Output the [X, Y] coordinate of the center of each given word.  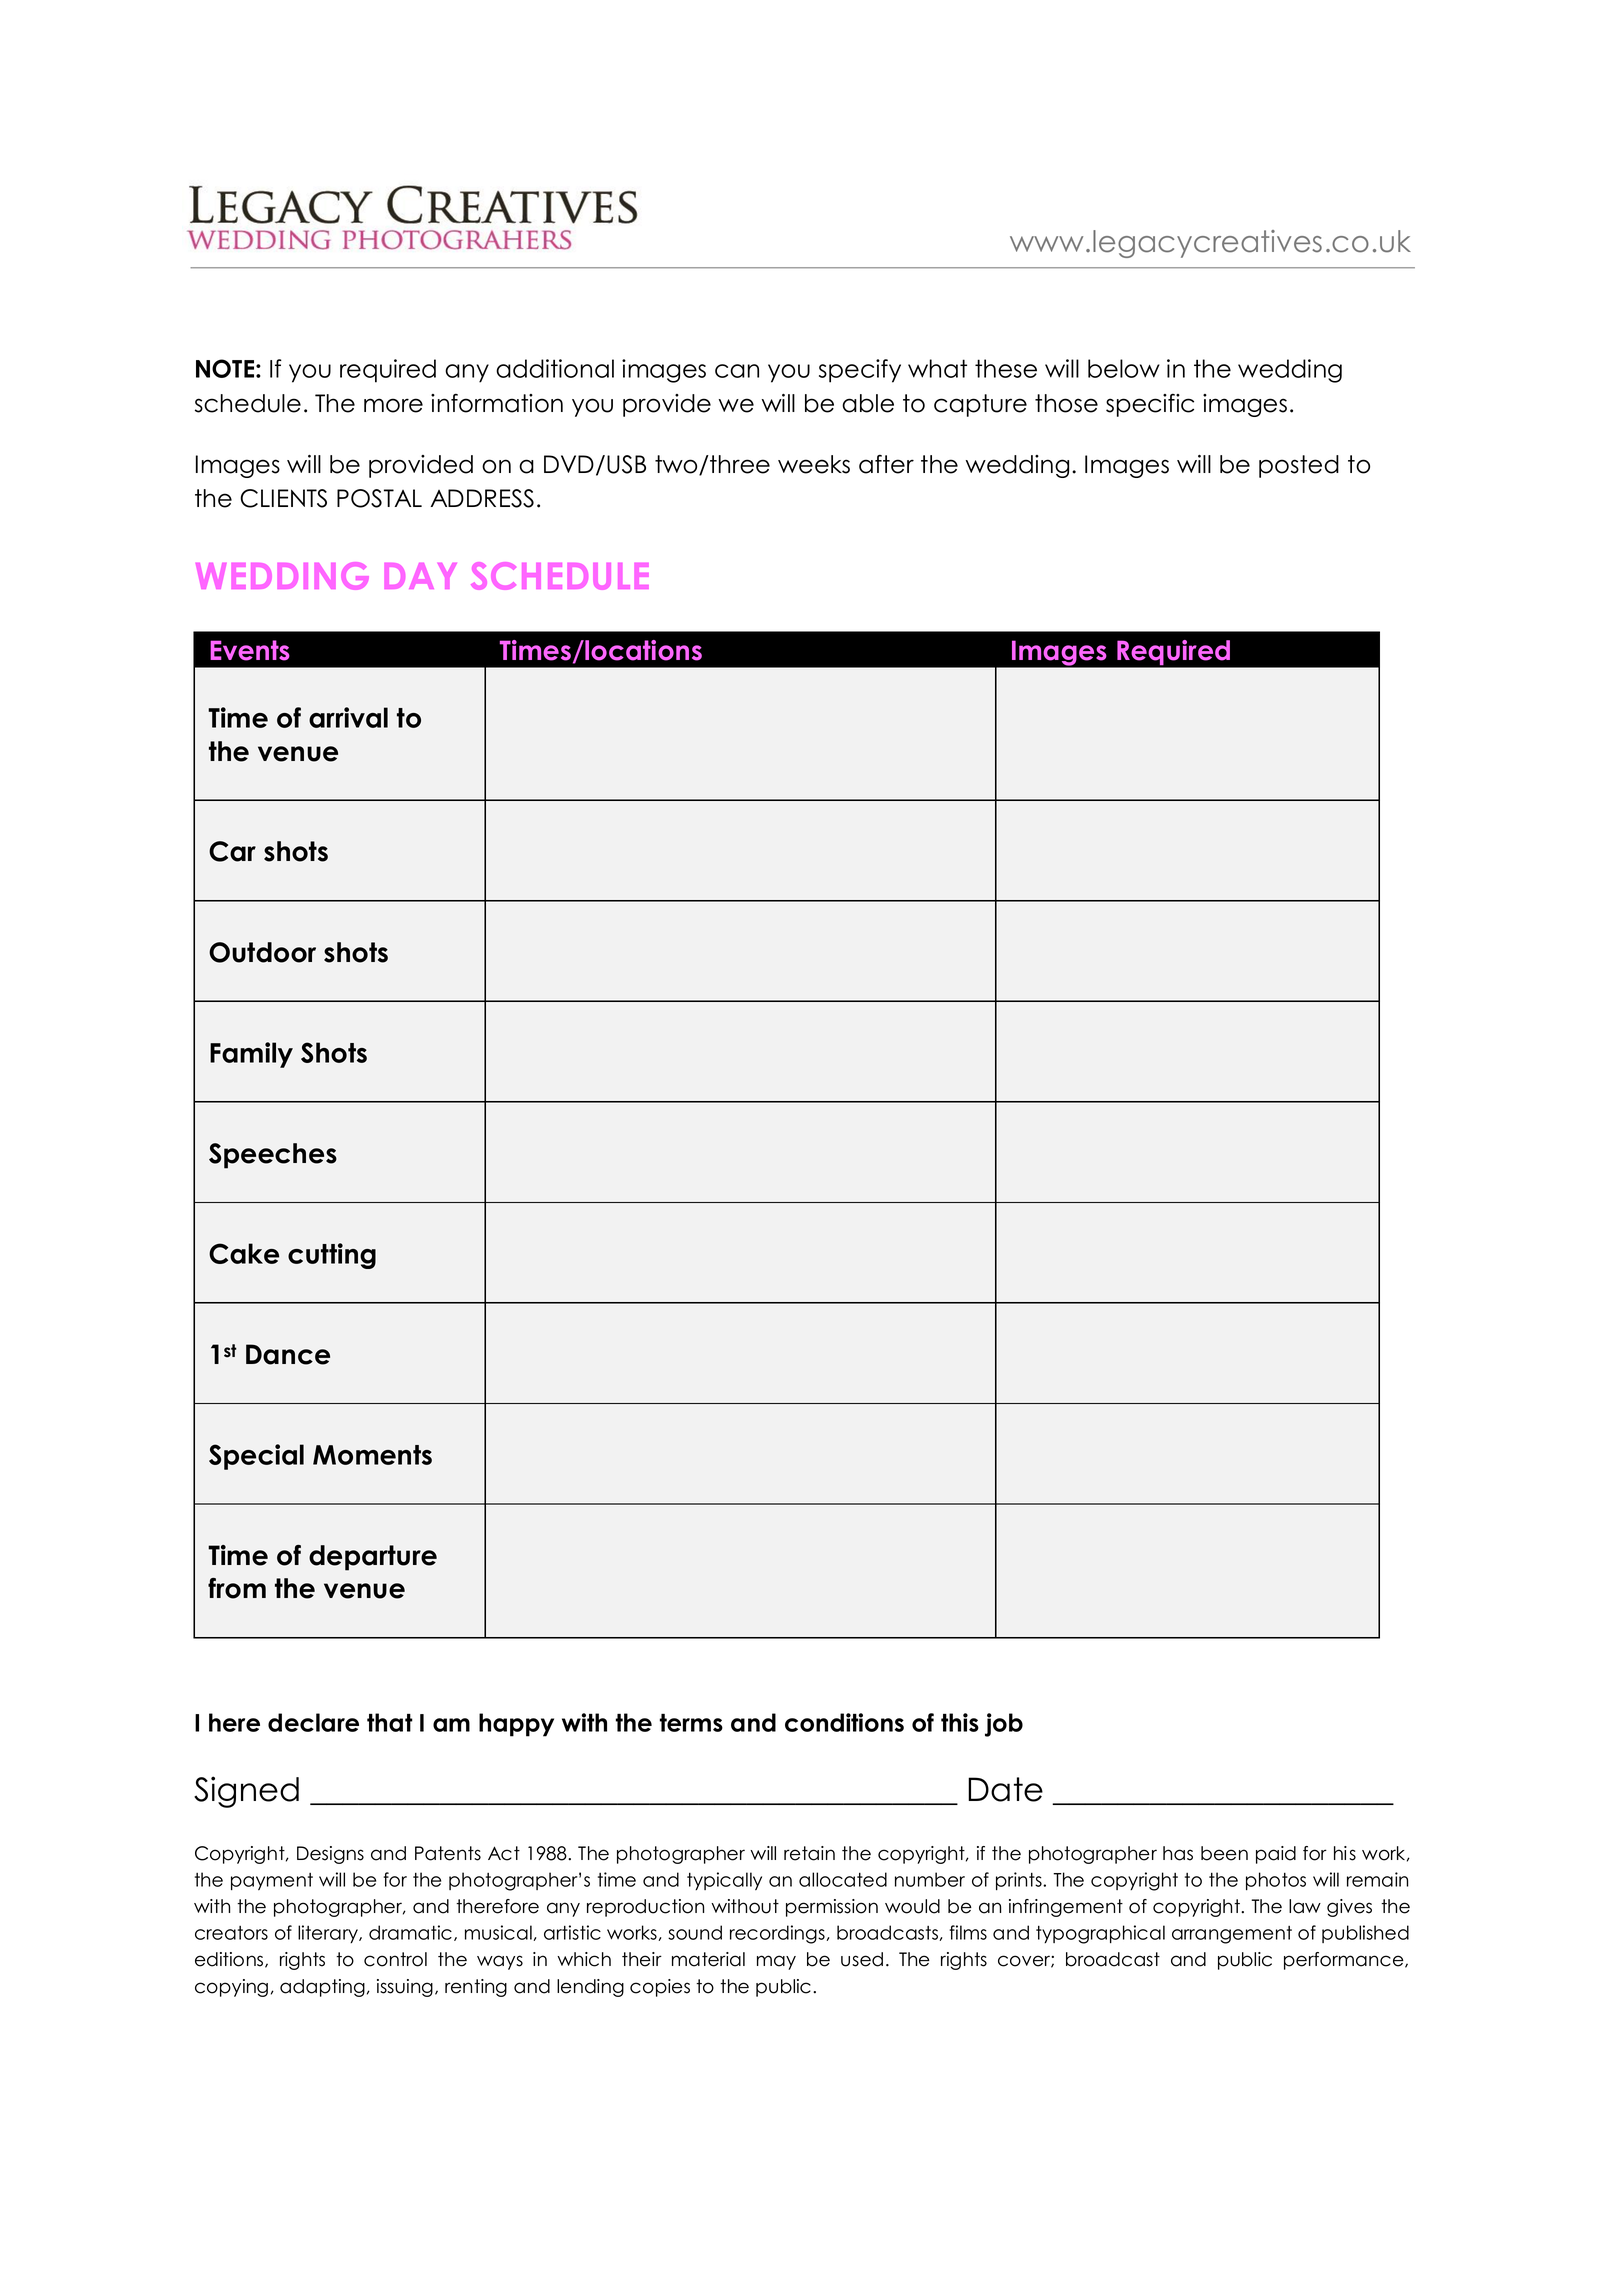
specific [1150, 405]
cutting [332, 1256]
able [868, 403]
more [393, 405]
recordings [778, 1934]
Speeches [273, 1156]
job [1004, 1725]
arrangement [1232, 1935]
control [395, 1959]
